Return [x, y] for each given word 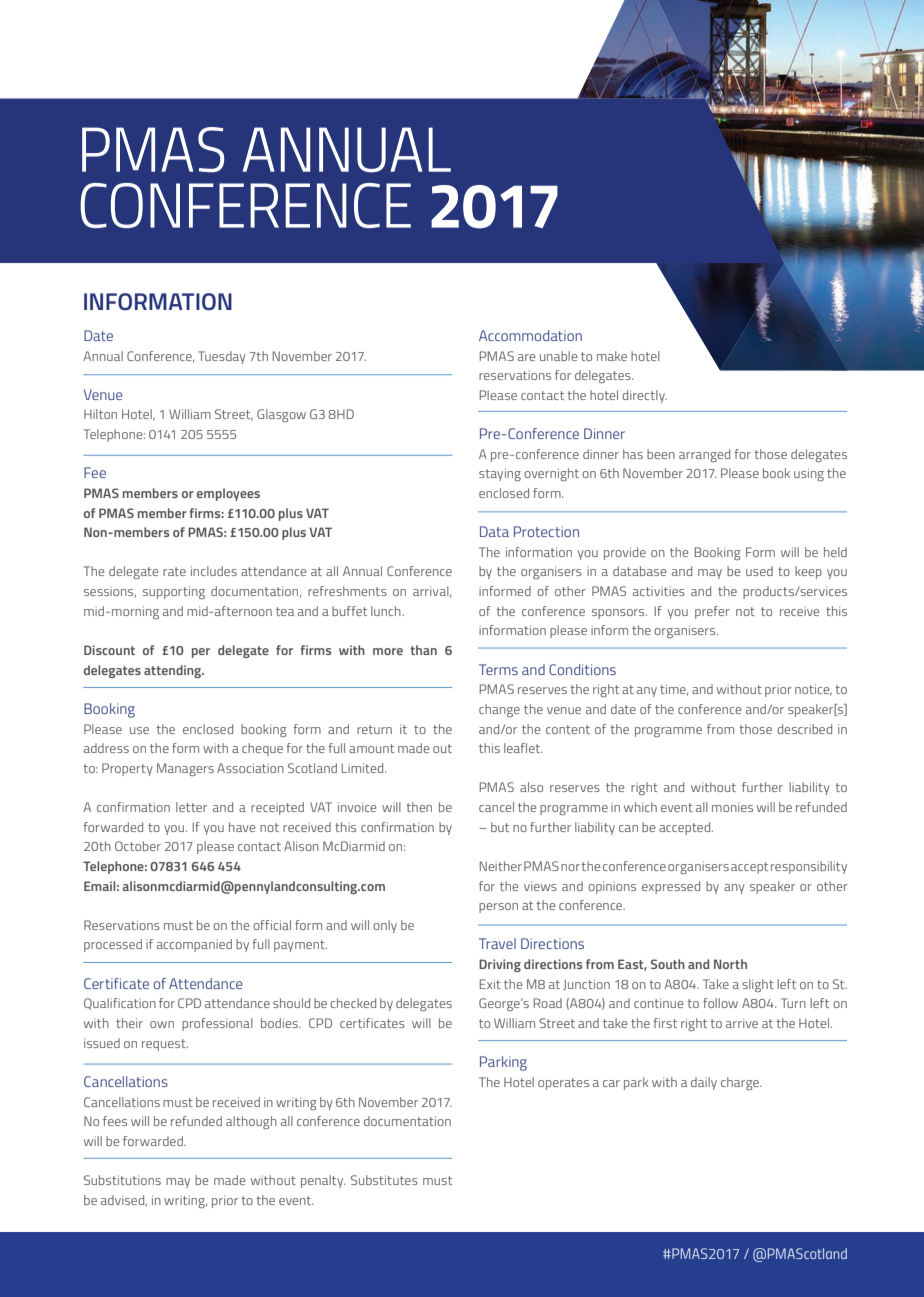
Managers [185, 769]
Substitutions [122, 1180]
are [526, 357]
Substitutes [384, 1180]
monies [732, 807]
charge [741, 1083]
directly [644, 396]
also [531, 787]
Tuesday [222, 357]
